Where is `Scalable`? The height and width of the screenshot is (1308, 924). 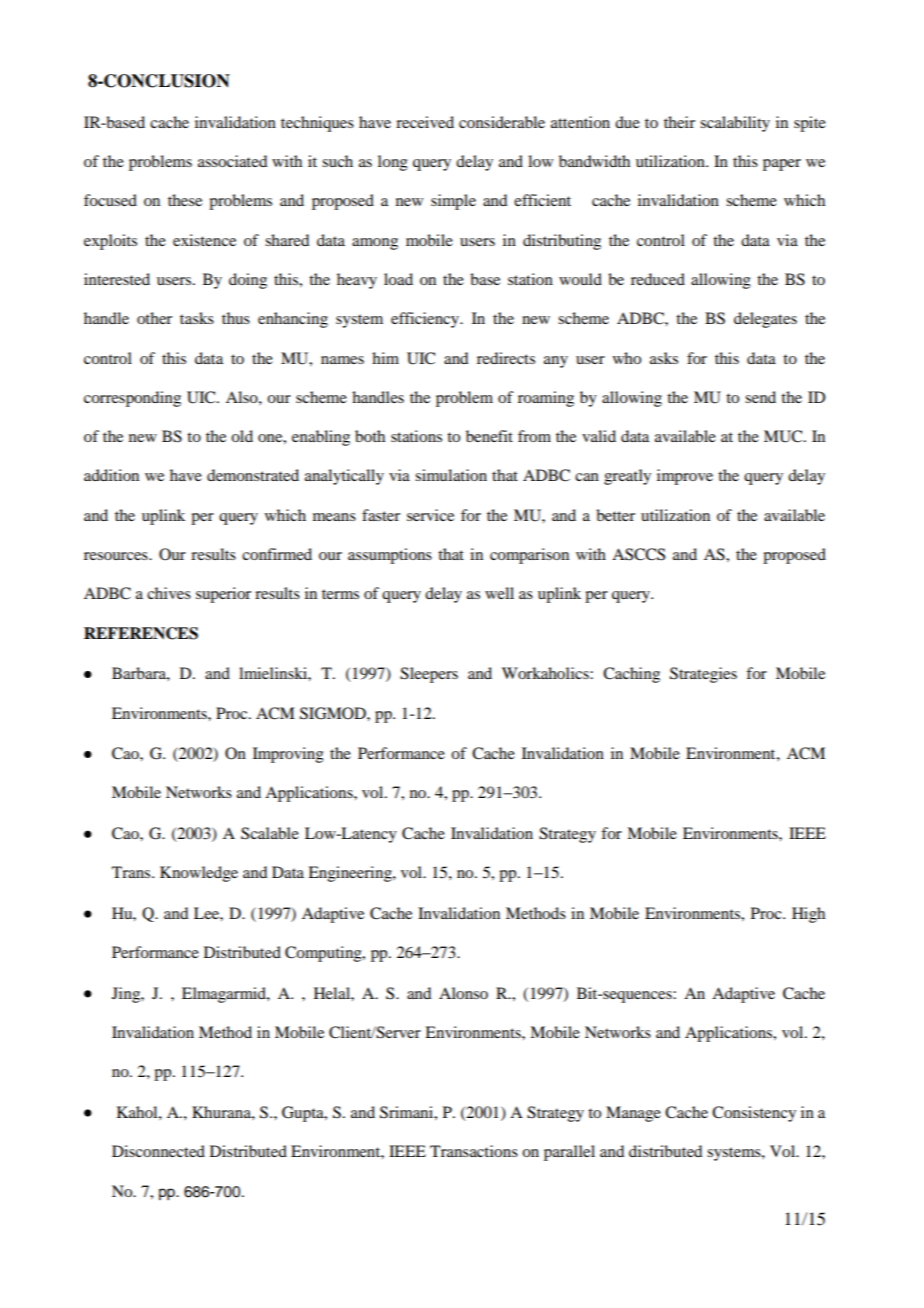 Scalable is located at coordinates (270, 833).
